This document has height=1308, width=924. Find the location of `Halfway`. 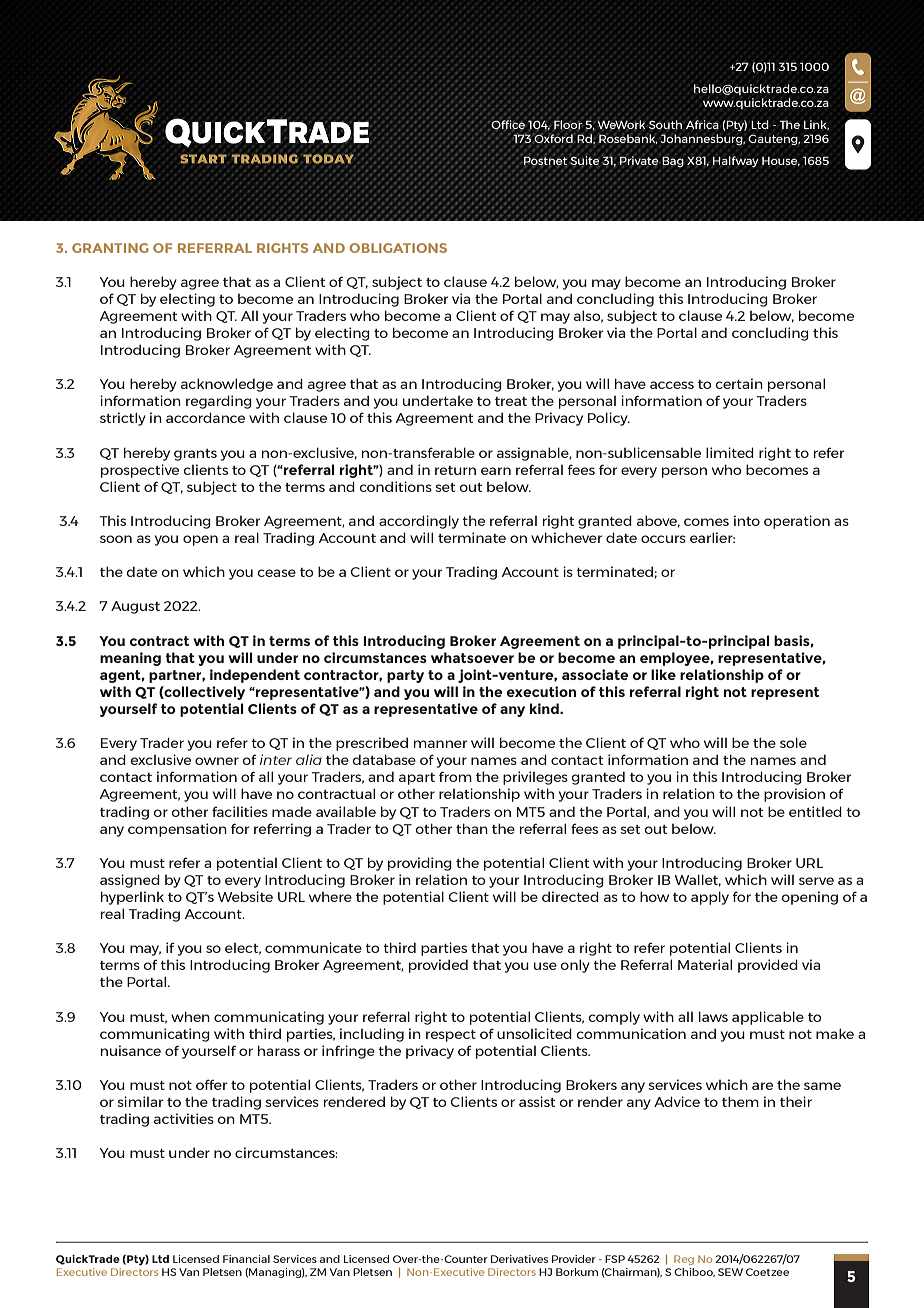

Halfway is located at coordinates (735, 162).
